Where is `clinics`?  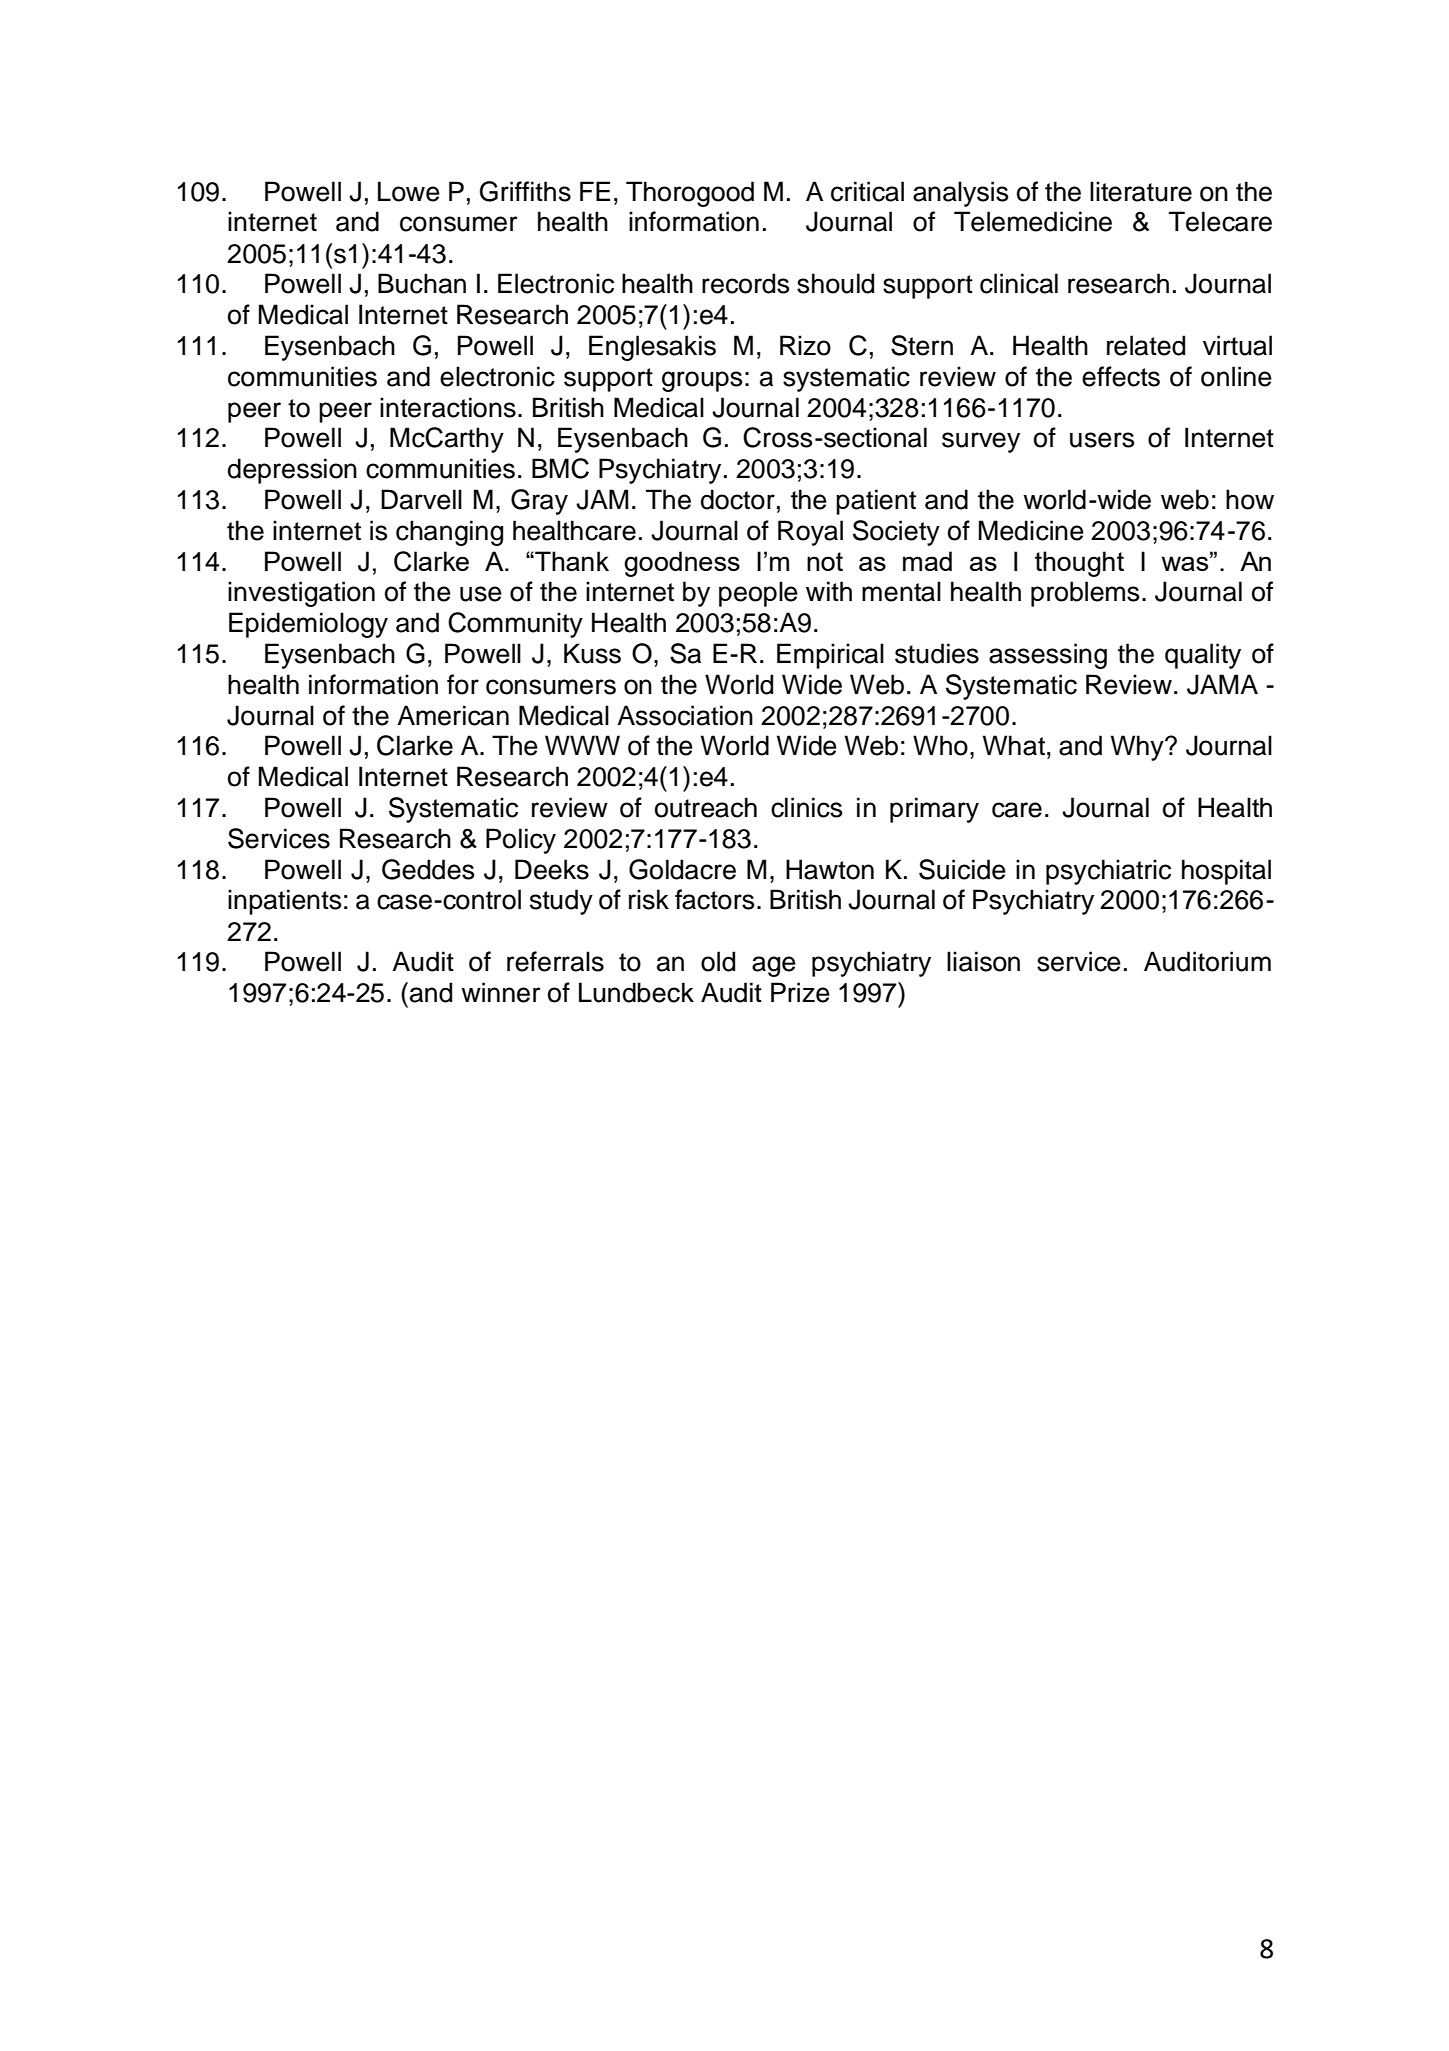
clinics is located at coordinates (806, 807).
